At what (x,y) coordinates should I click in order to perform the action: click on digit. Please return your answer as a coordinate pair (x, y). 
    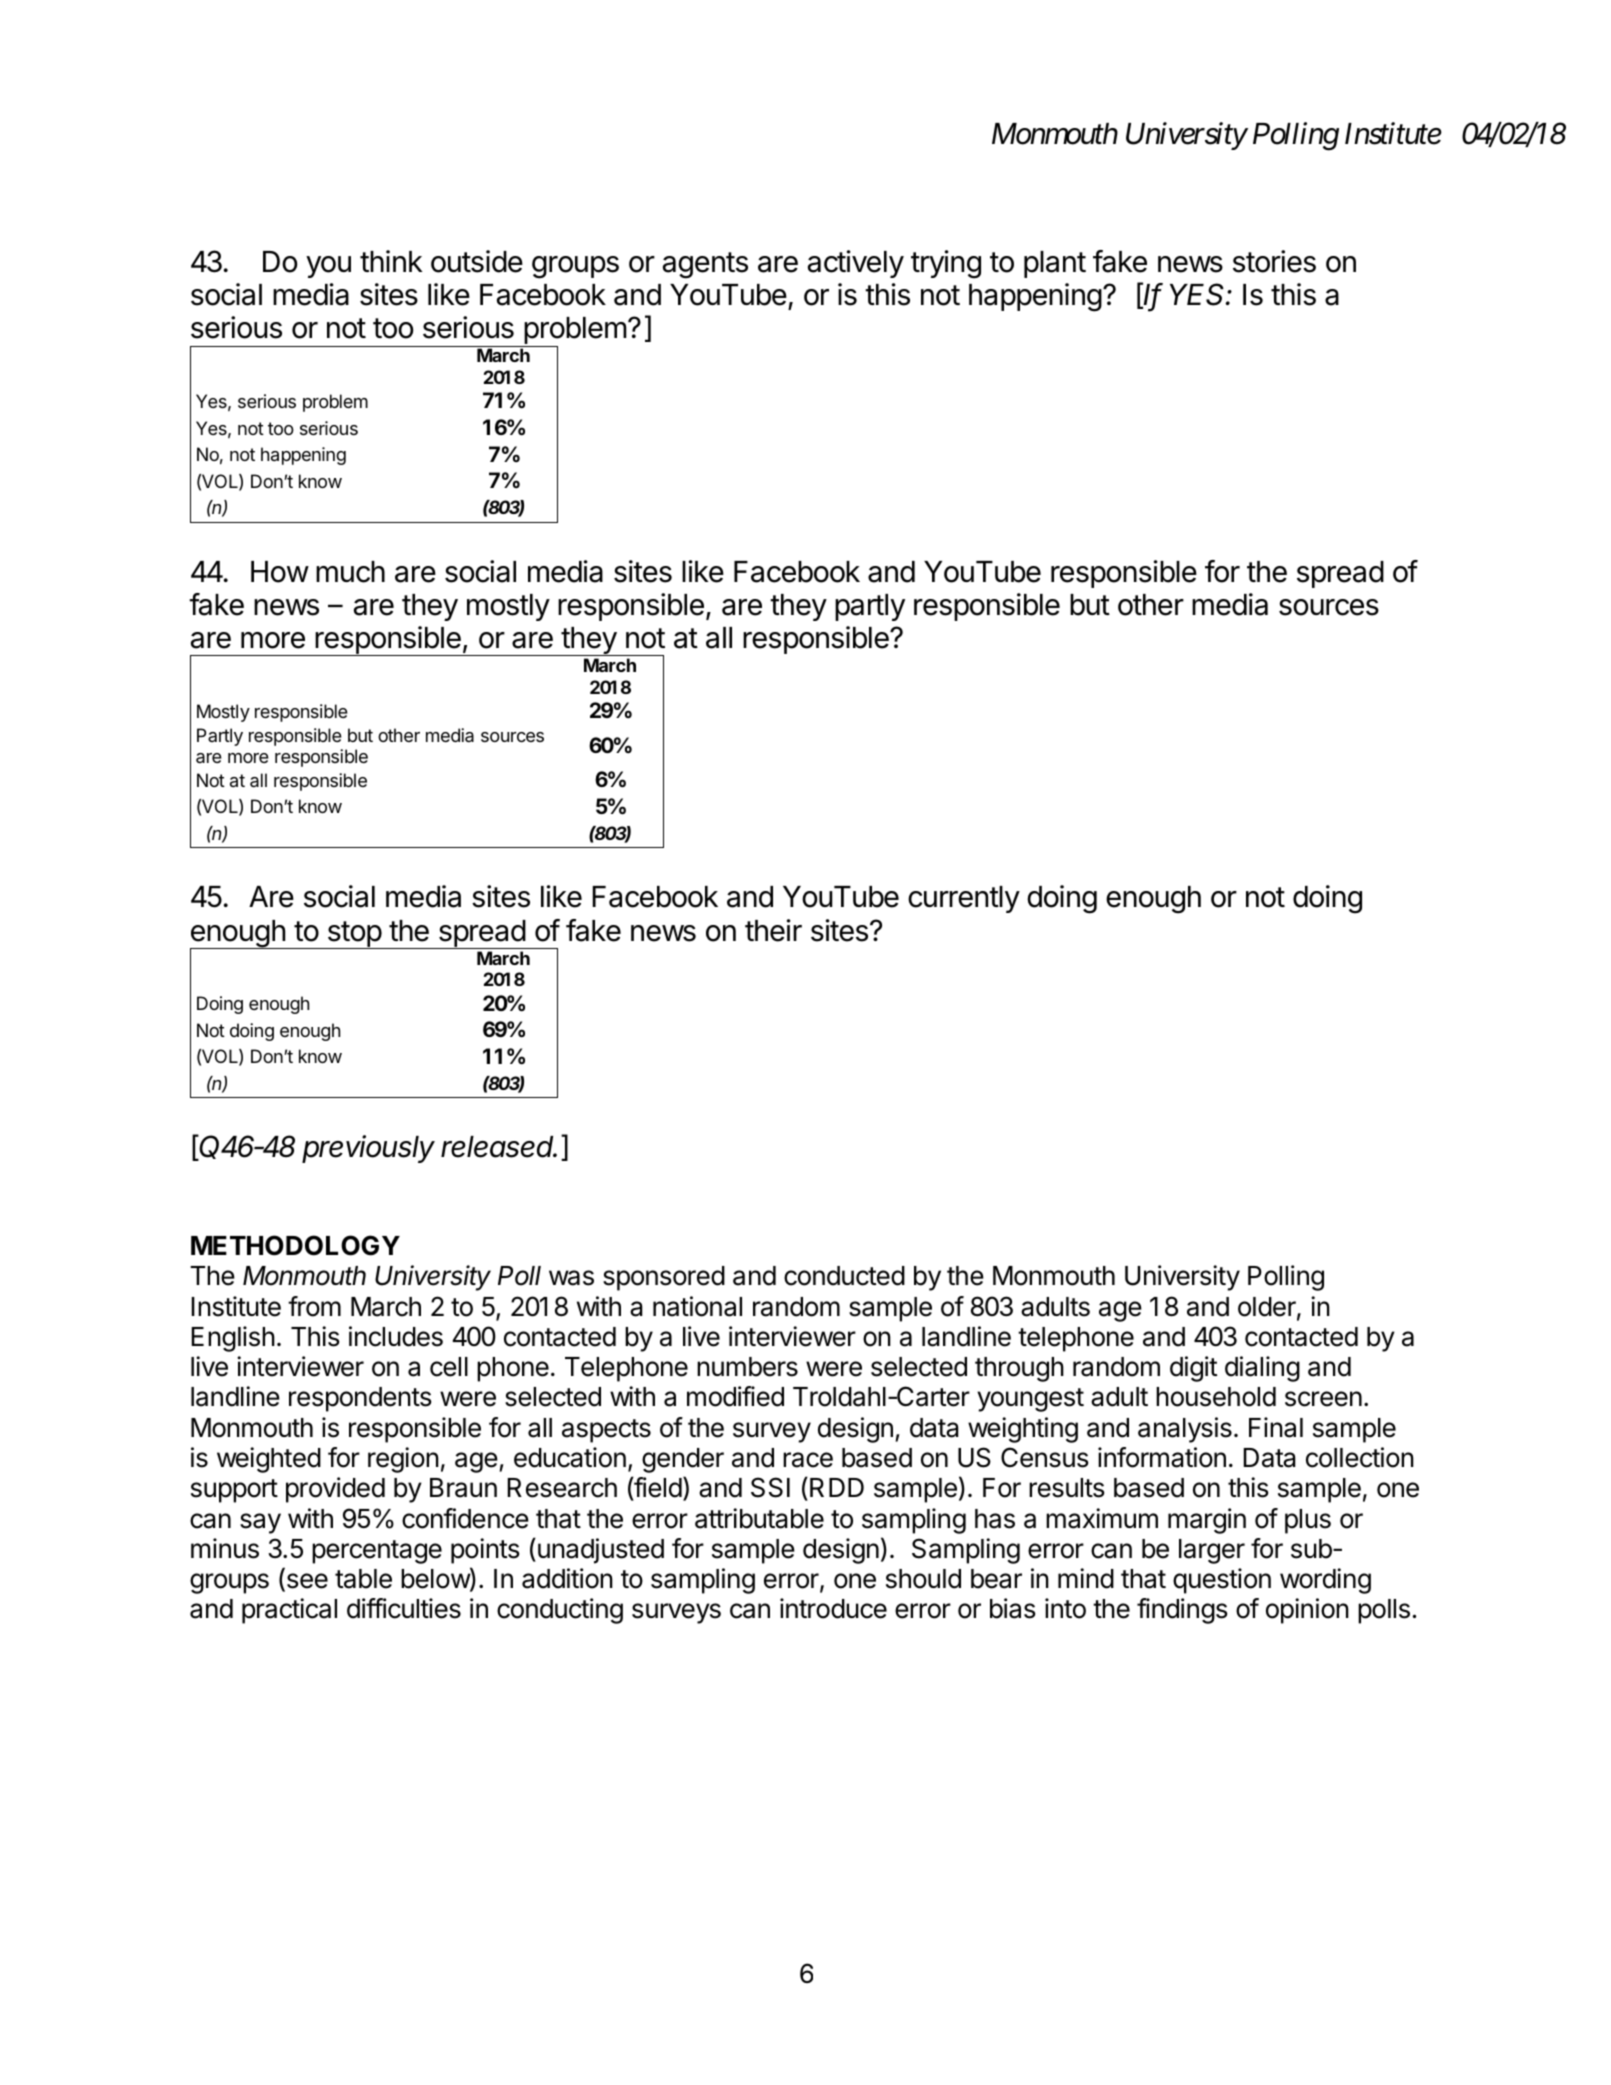
    Looking at the image, I should click on (1193, 1369).
